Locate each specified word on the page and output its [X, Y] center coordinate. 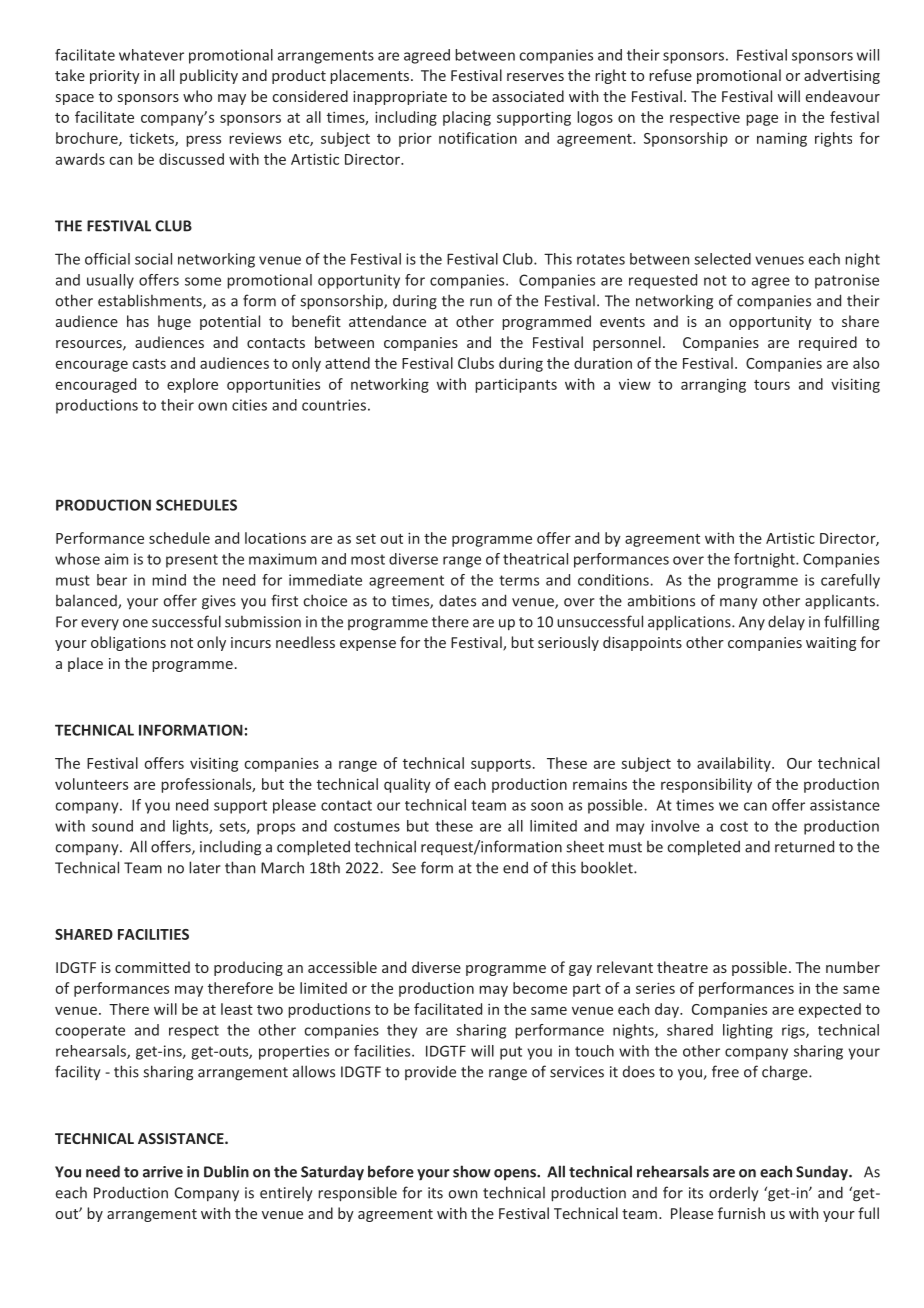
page [762, 120]
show [472, 1171]
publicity [209, 76]
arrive [163, 1172]
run [481, 302]
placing [467, 118]
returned [804, 846]
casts [149, 364]
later [205, 867]
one [135, 623]
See [404, 868]
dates [457, 600]
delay [786, 622]
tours [772, 385]
